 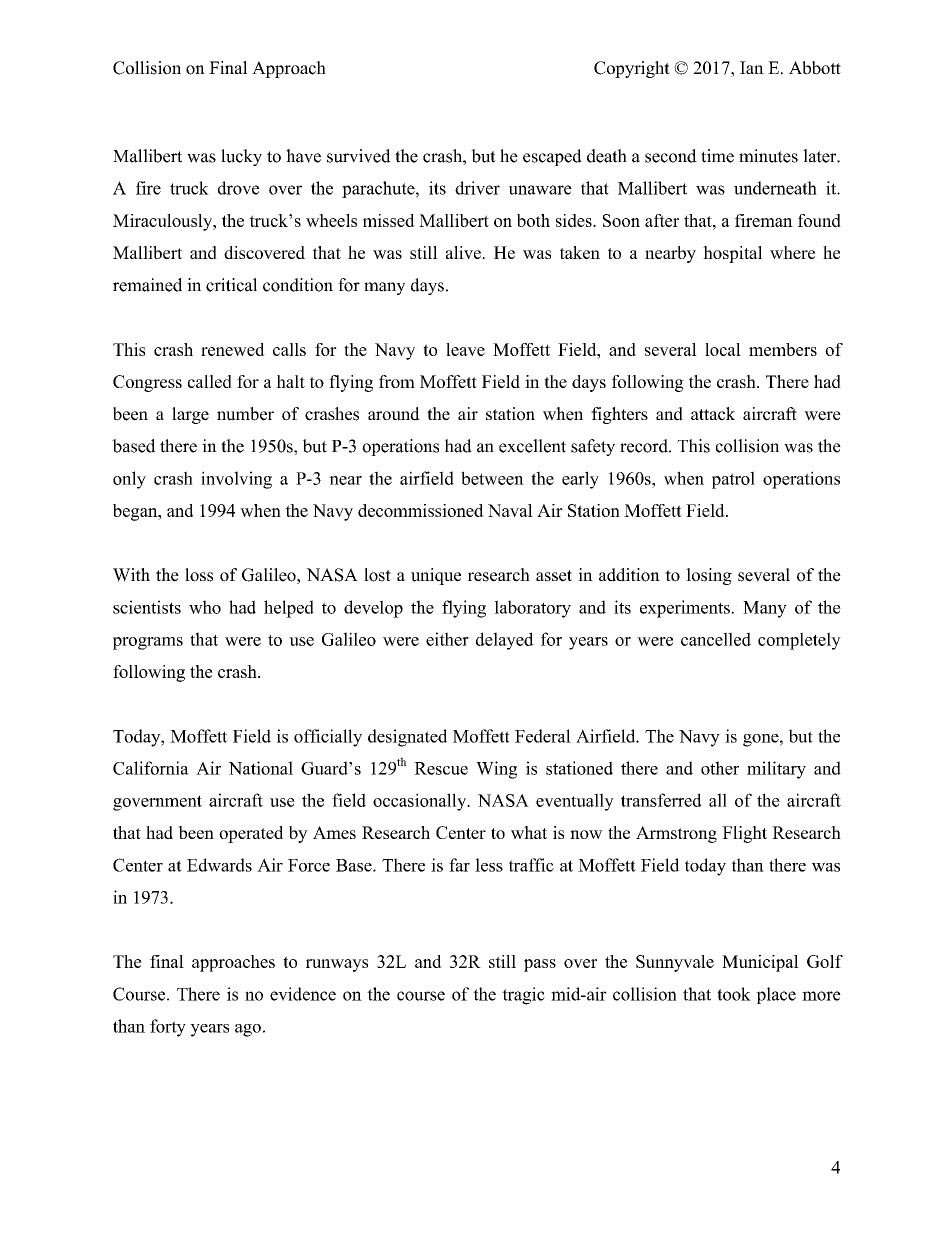 I want to click on local, so click(x=723, y=349).
